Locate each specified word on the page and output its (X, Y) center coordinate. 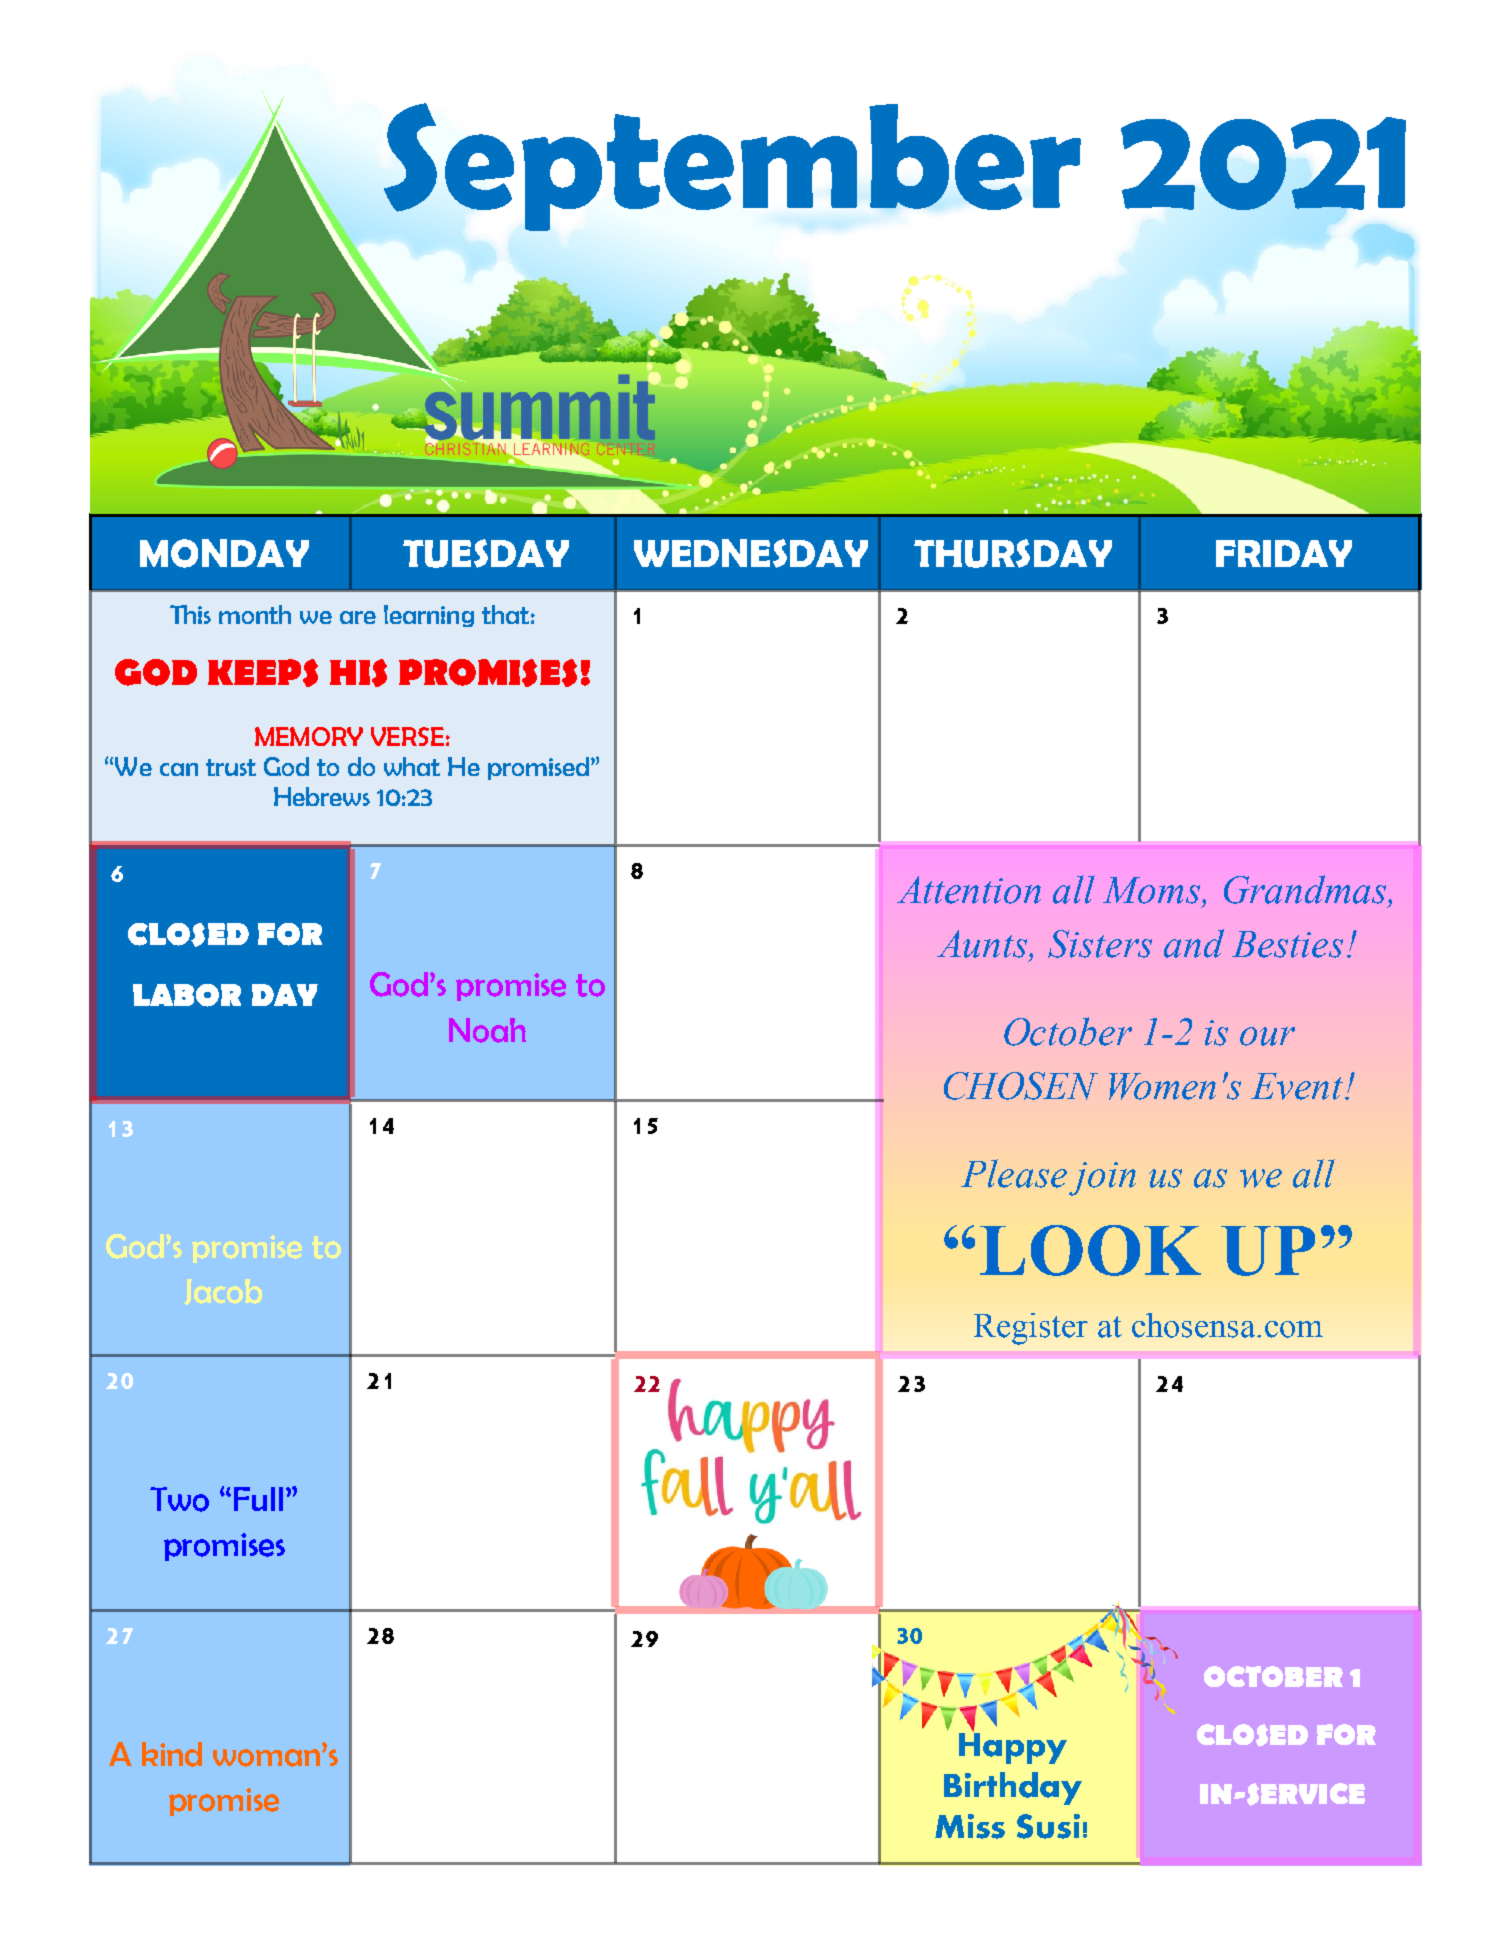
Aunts (983, 944)
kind (172, 1754)
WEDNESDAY (751, 553)
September (732, 167)
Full (258, 1499)
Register (1031, 1329)
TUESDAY (486, 553)
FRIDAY (1284, 553)
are (358, 617)
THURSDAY (1013, 553)
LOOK (1090, 1250)
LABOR (187, 995)
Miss (970, 1826)
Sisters (1100, 944)
